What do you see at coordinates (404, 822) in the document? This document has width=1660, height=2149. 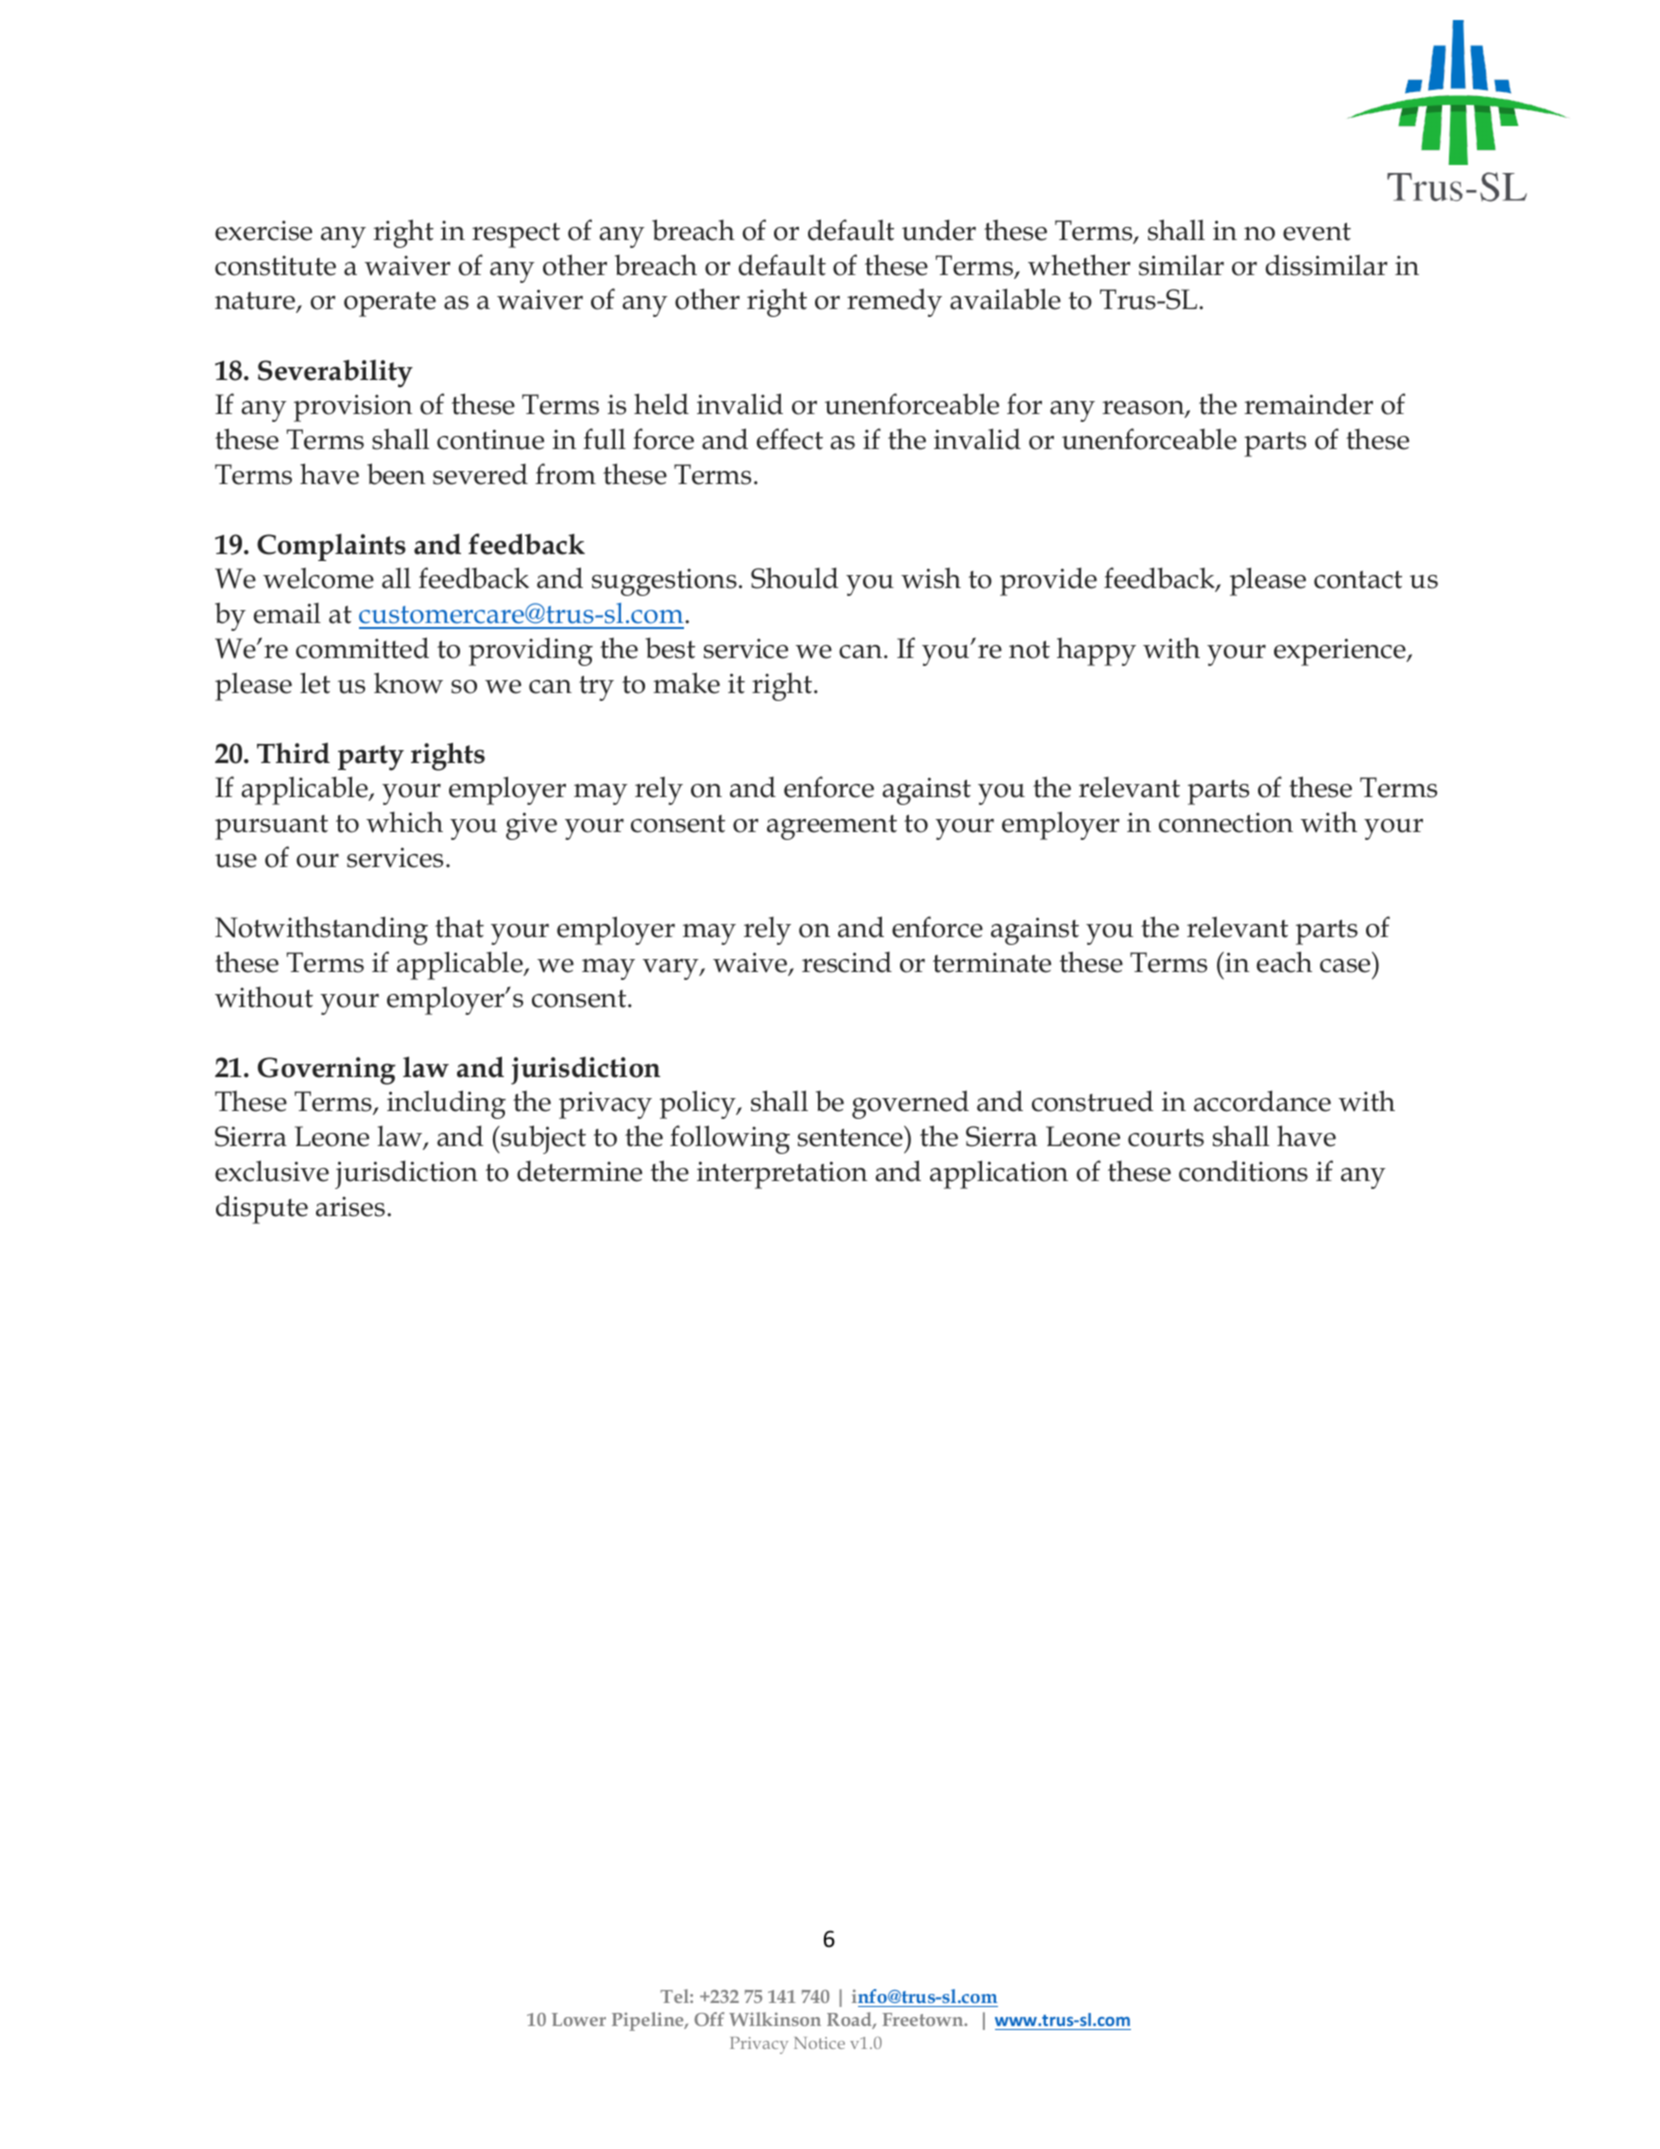 I see `which` at bounding box center [404, 822].
